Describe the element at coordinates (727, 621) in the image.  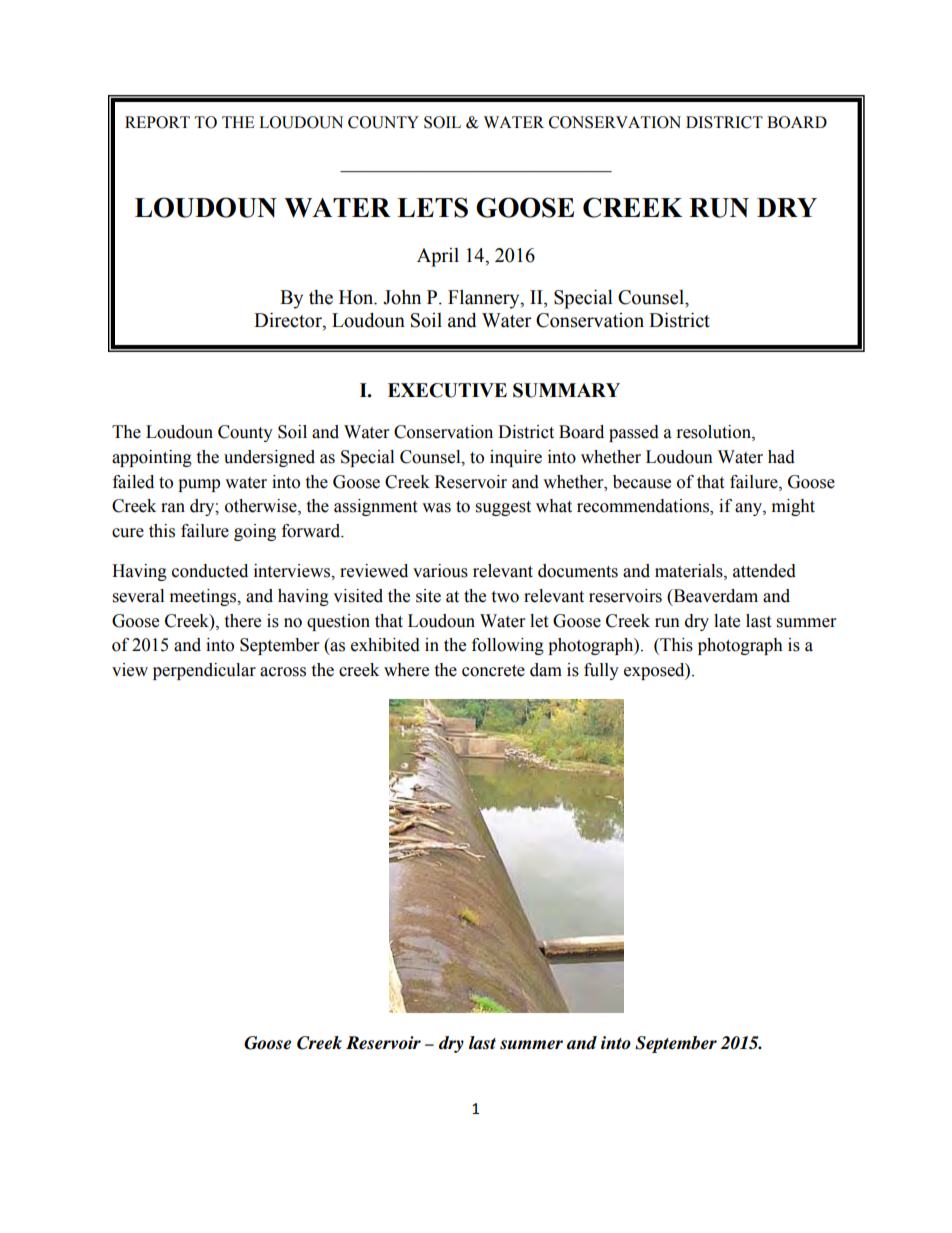
I see `late` at that location.
